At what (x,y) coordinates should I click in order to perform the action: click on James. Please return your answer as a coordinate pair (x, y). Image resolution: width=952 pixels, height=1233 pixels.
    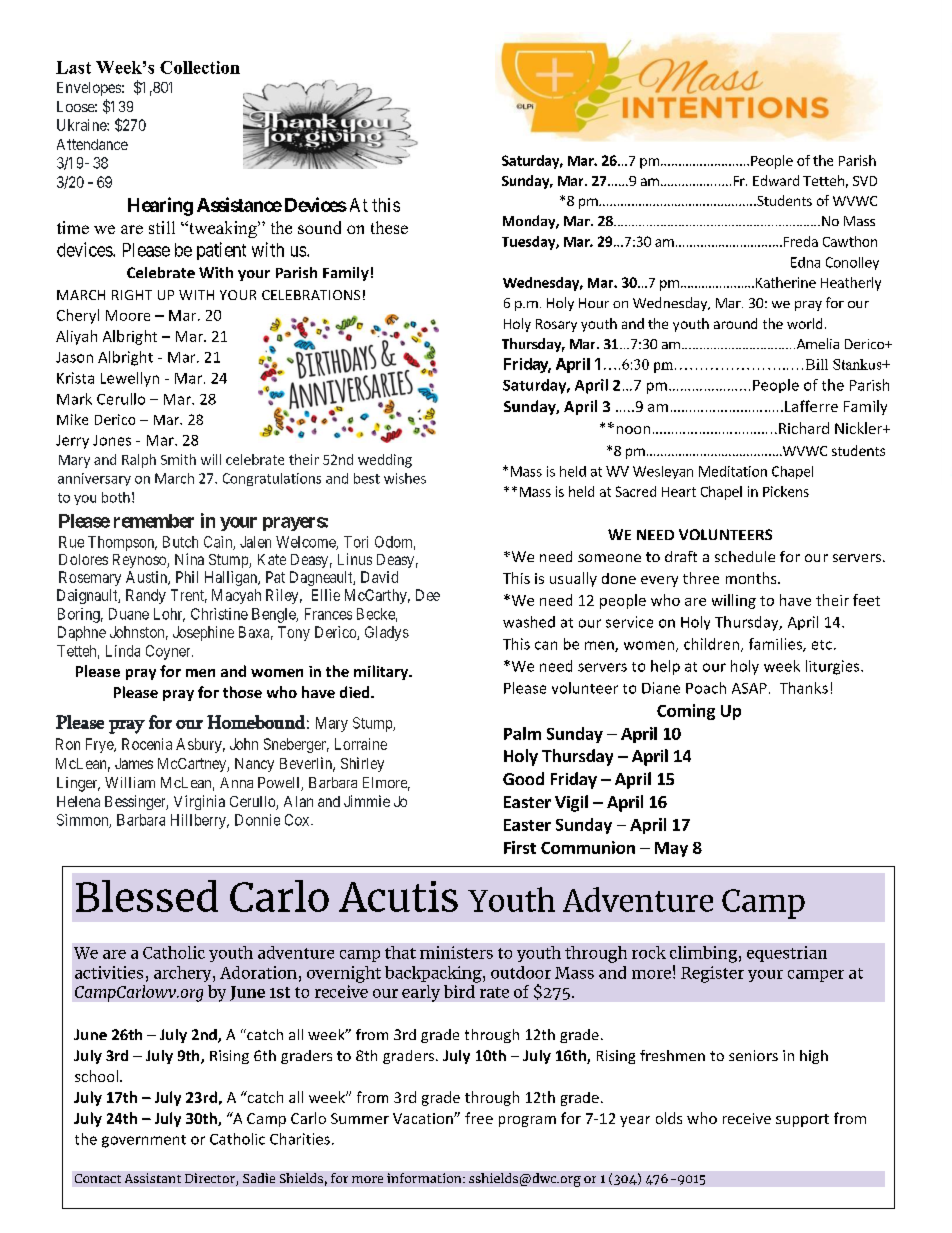
    Looking at the image, I should click on (134, 763).
